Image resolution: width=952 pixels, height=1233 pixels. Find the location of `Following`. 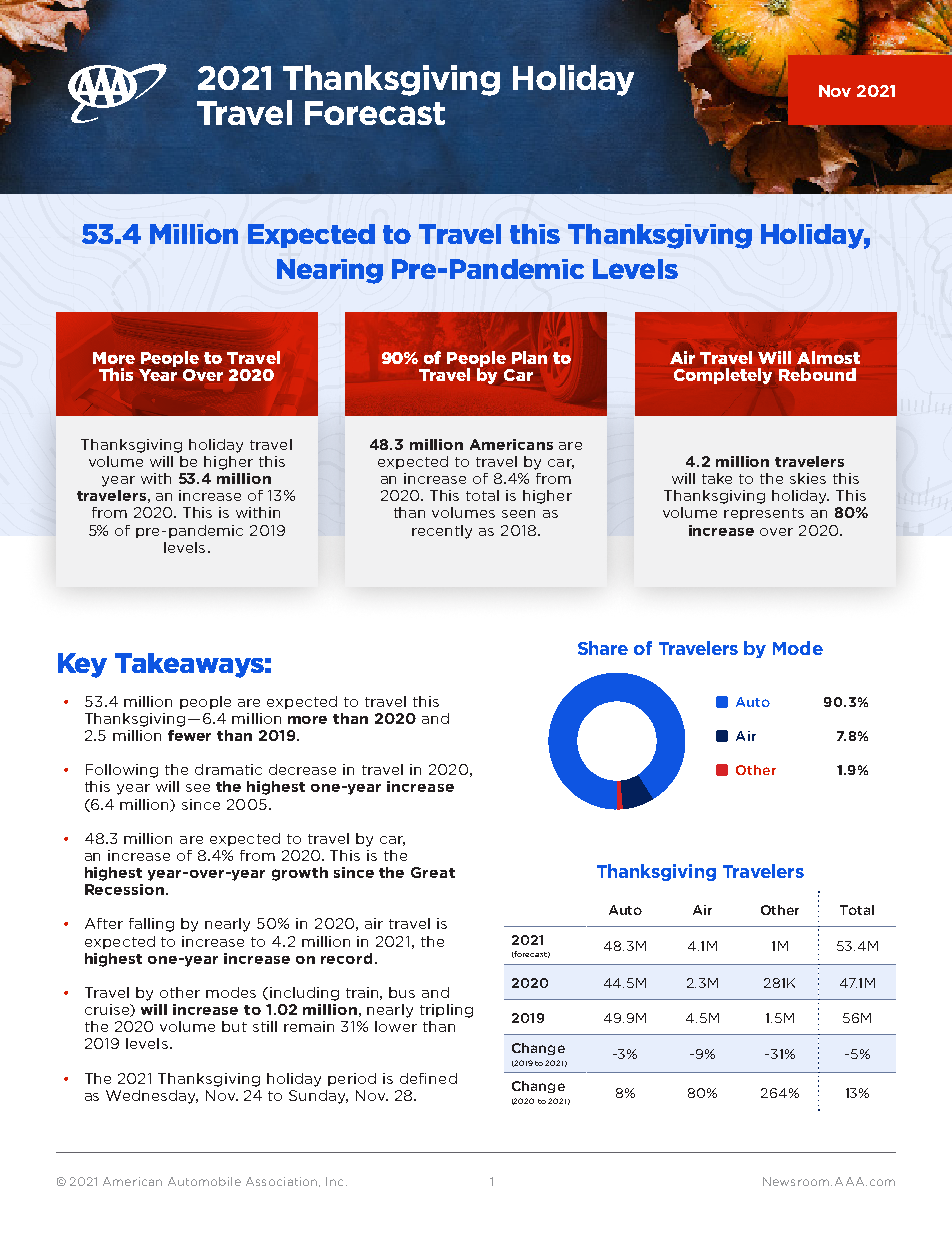

Following is located at coordinates (122, 771).
